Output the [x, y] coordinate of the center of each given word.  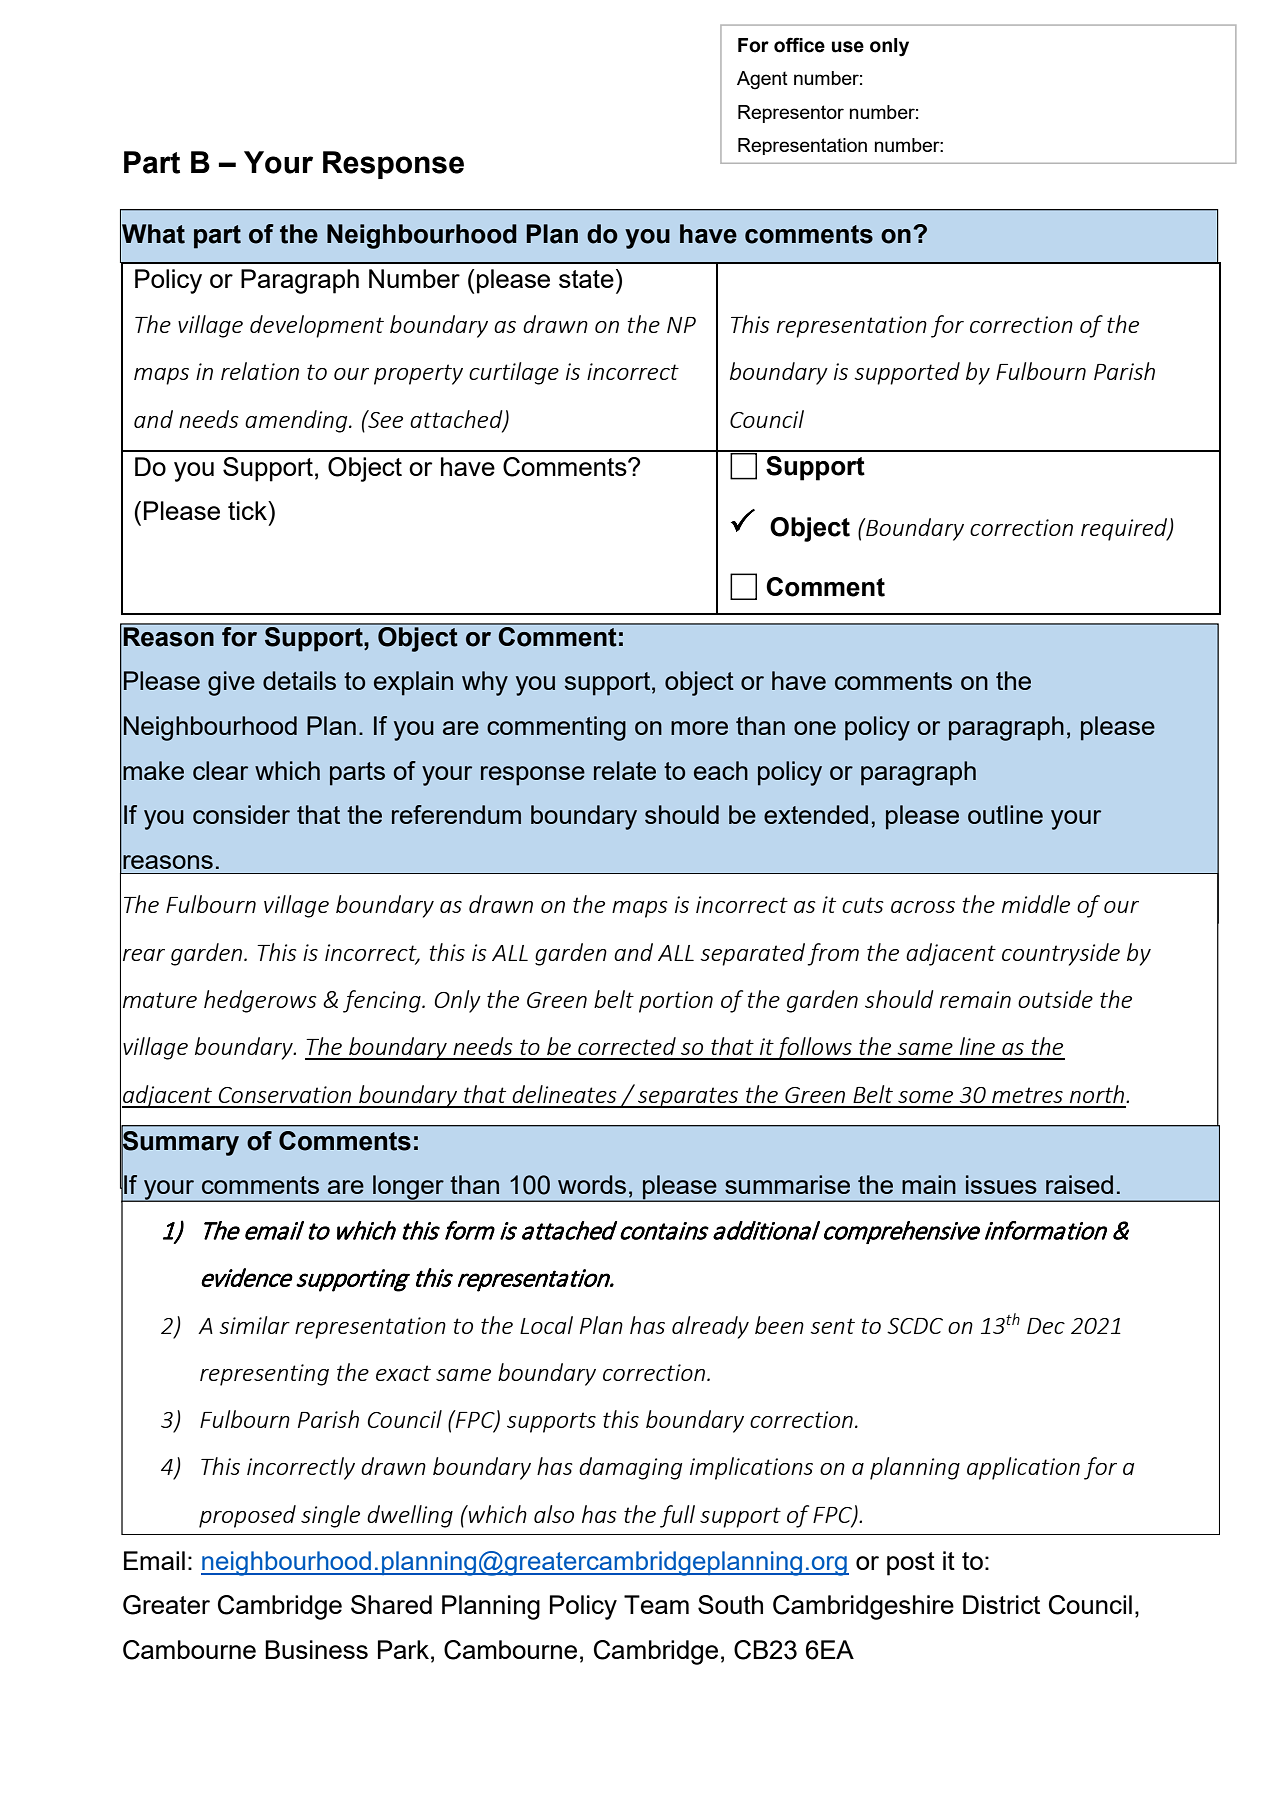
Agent [762, 80]
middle [1036, 904]
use [848, 47]
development [317, 326]
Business [316, 1649]
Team [656, 1604]
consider [241, 814]
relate [625, 770]
